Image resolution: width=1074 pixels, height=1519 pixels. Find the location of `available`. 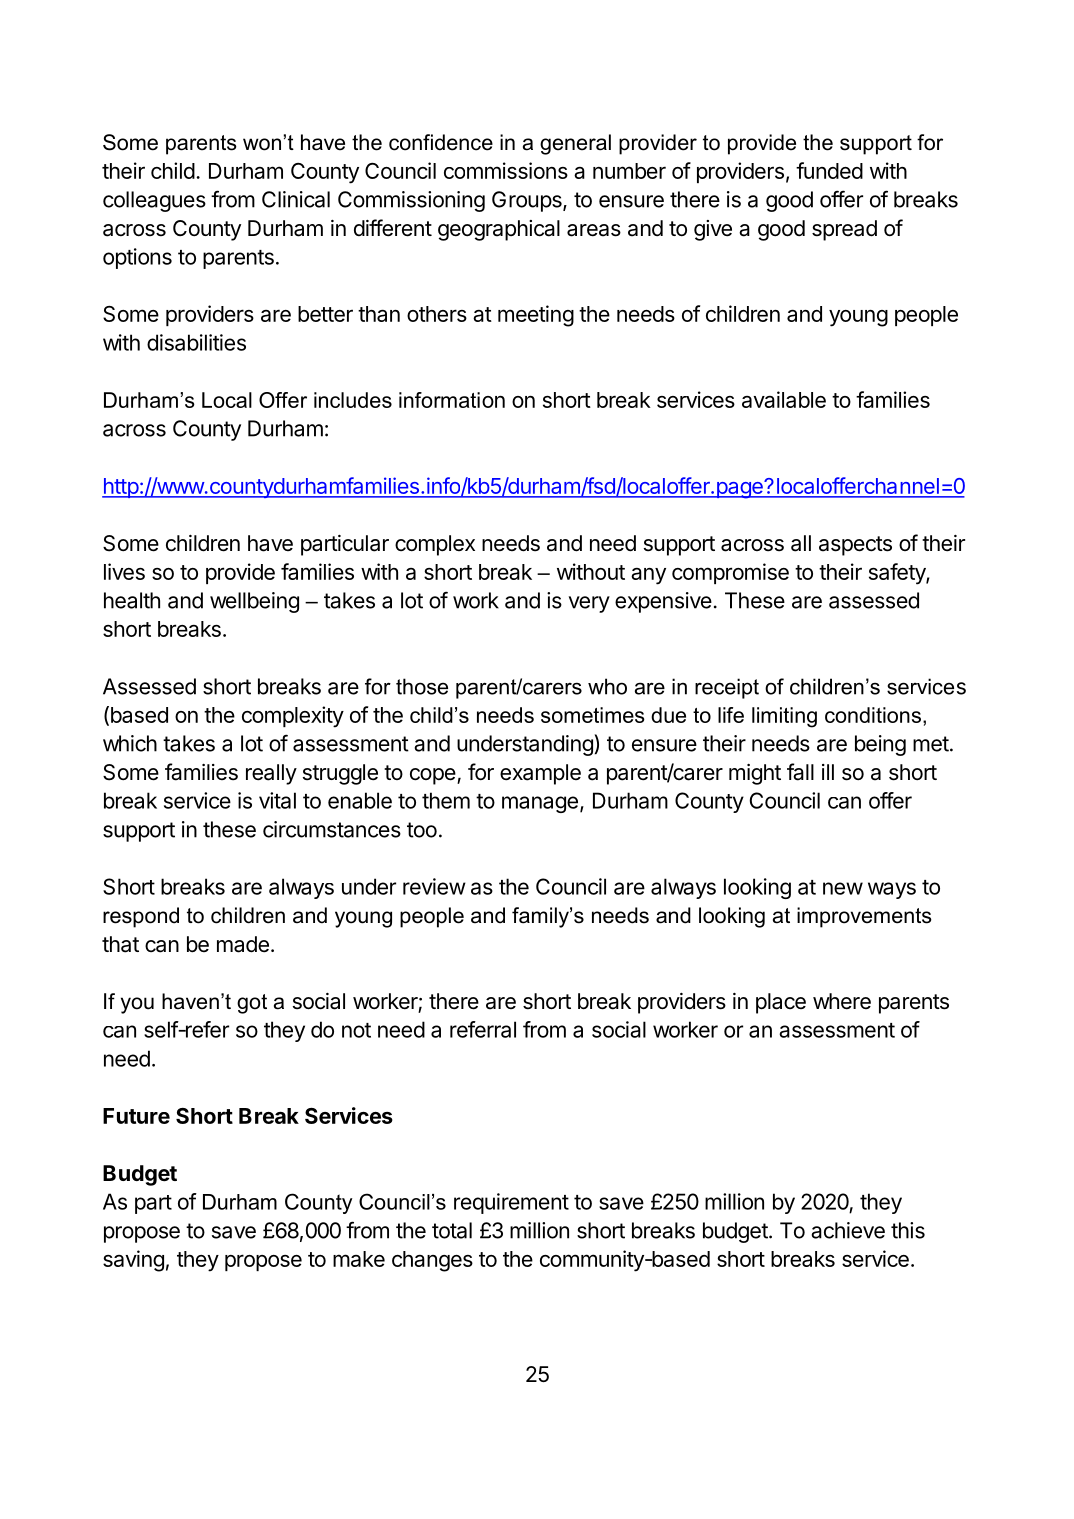

available is located at coordinates (784, 399).
